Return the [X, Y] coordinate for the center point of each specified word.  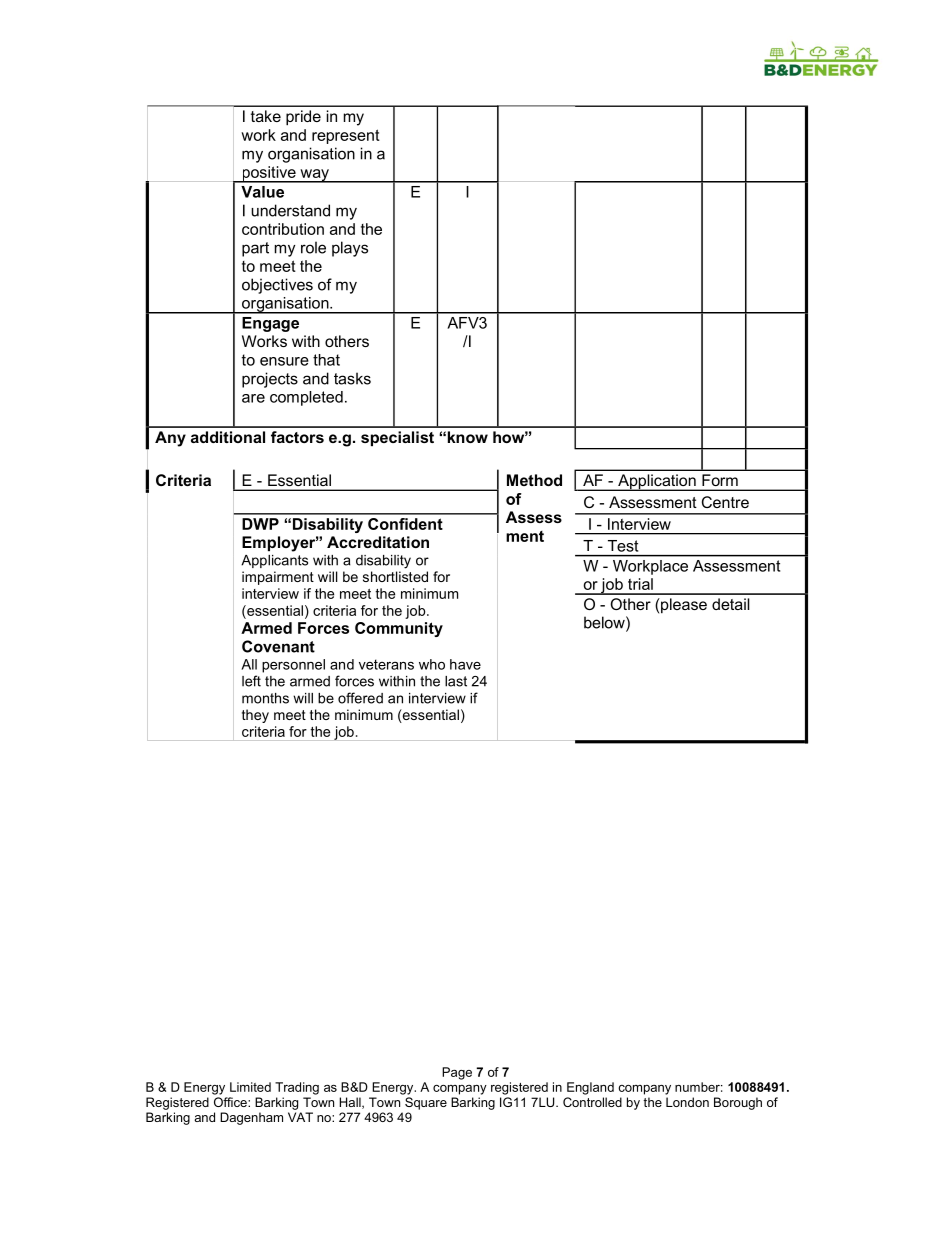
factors [297, 437]
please [683, 605]
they [255, 716]
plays [350, 249]
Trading [297, 1088]
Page [457, 1073]
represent [346, 136]
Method [534, 480]
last [456, 681]
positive [269, 174]
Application [657, 482]
